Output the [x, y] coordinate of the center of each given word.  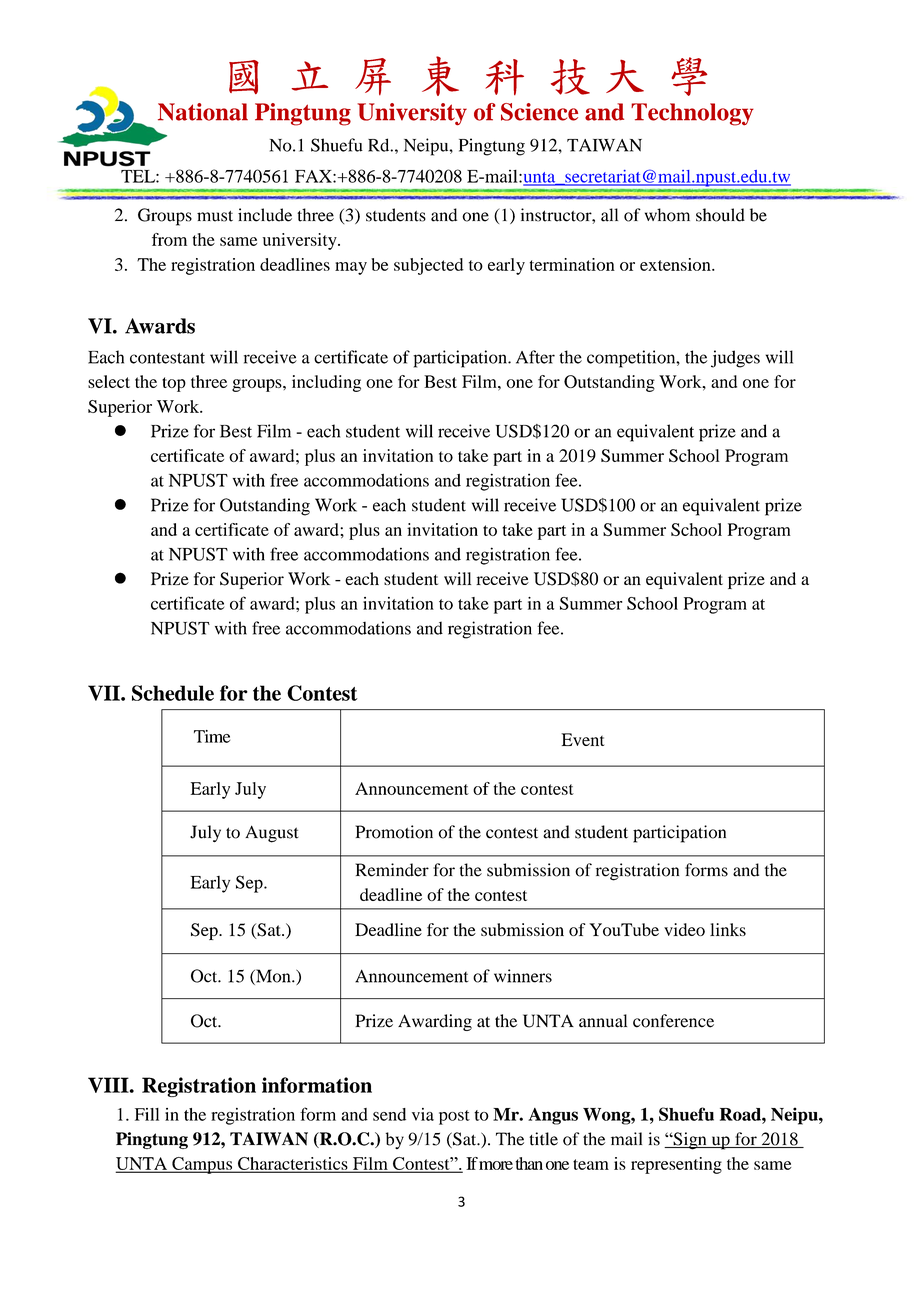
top [174, 384]
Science [539, 112]
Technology [692, 114]
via [423, 1114]
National [203, 112]
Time [212, 736]
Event [582, 739]
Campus [202, 1165]
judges [735, 359]
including [326, 383]
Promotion [394, 832]
